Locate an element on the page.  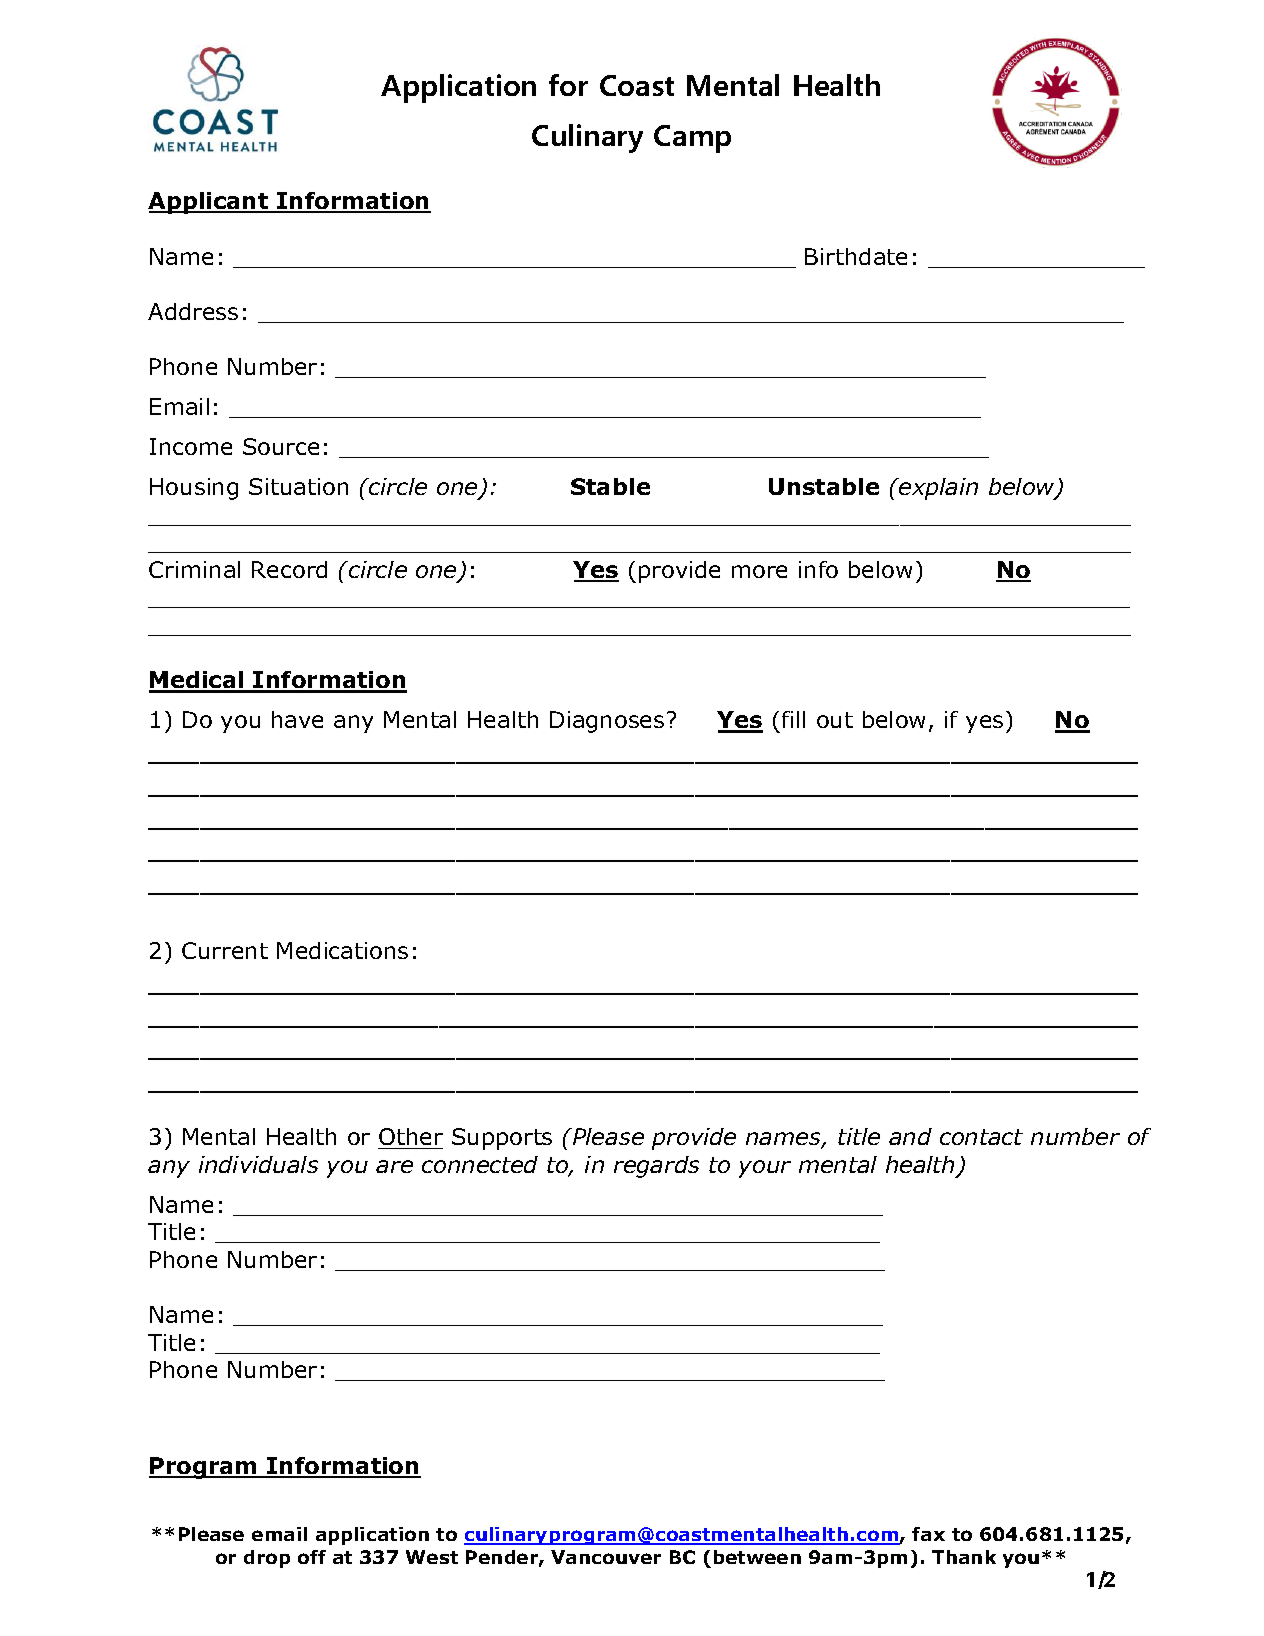
Applicant is located at coordinates (209, 203).
